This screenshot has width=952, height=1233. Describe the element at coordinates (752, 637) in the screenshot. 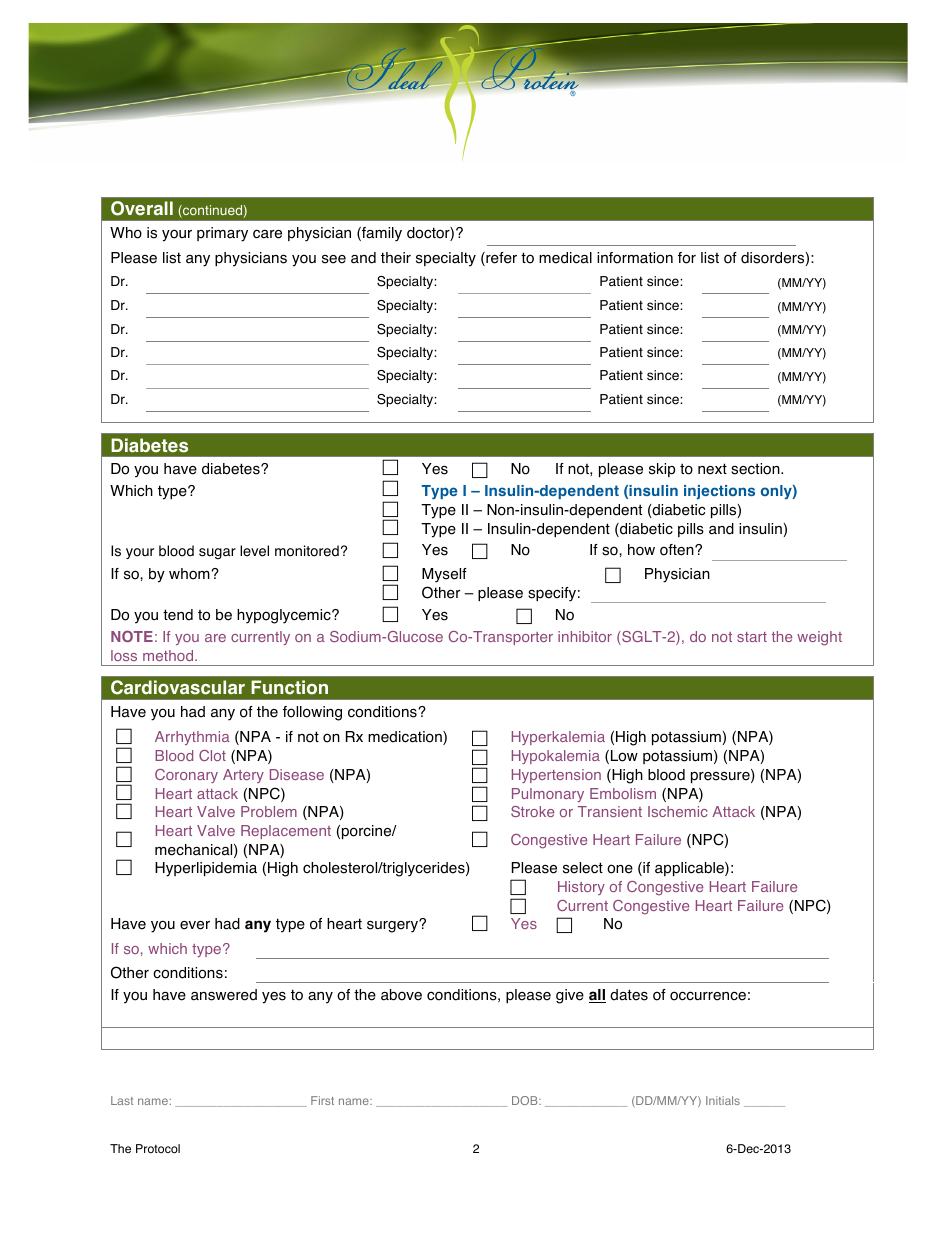

I see `start` at that location.
